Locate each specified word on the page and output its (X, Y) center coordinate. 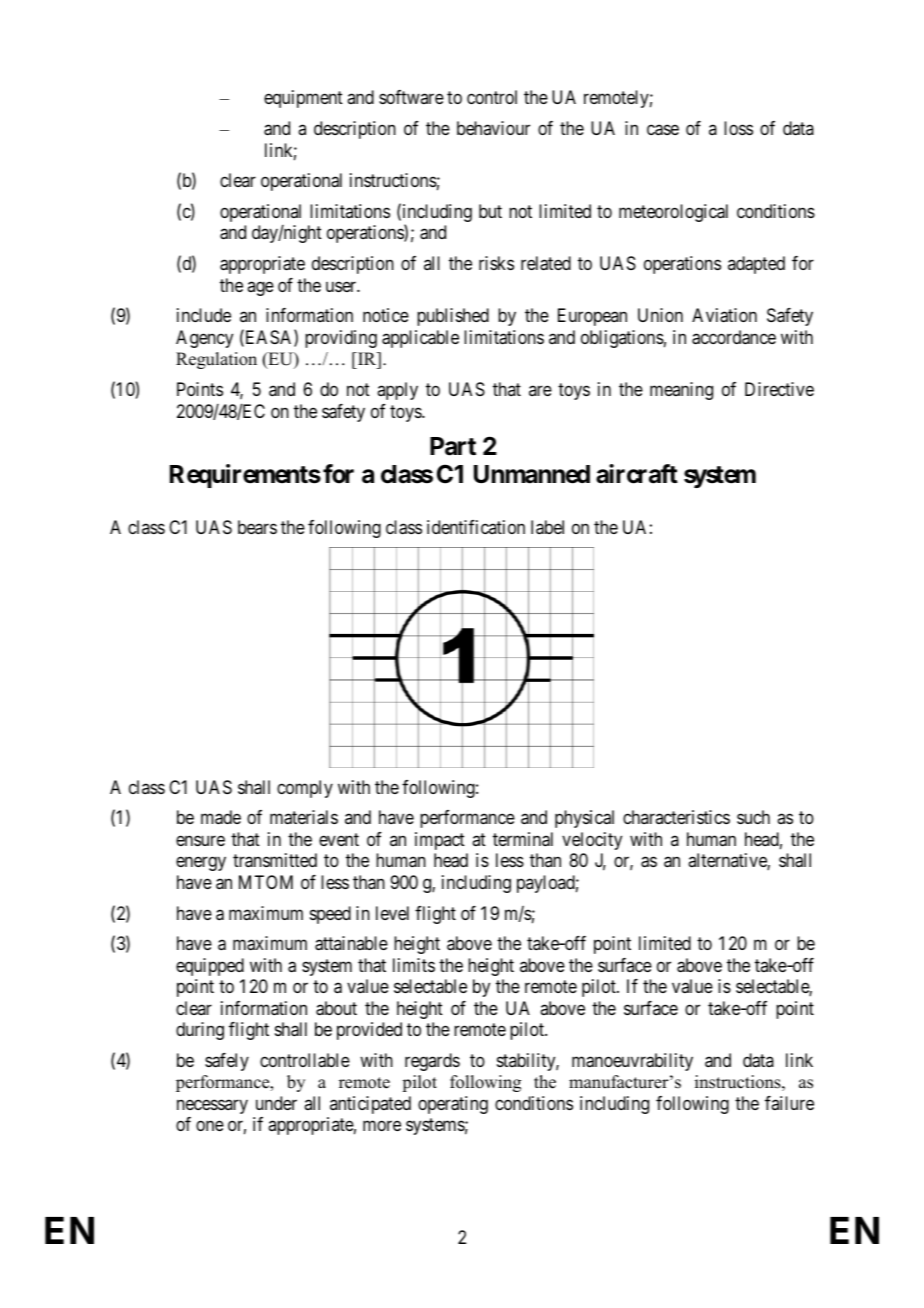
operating (453, 1105)
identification (476, 527)
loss (738, 128)
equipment (303, 99)
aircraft (637, 474)
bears (257, 527)
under (276, 1103)
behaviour (493, 128)
